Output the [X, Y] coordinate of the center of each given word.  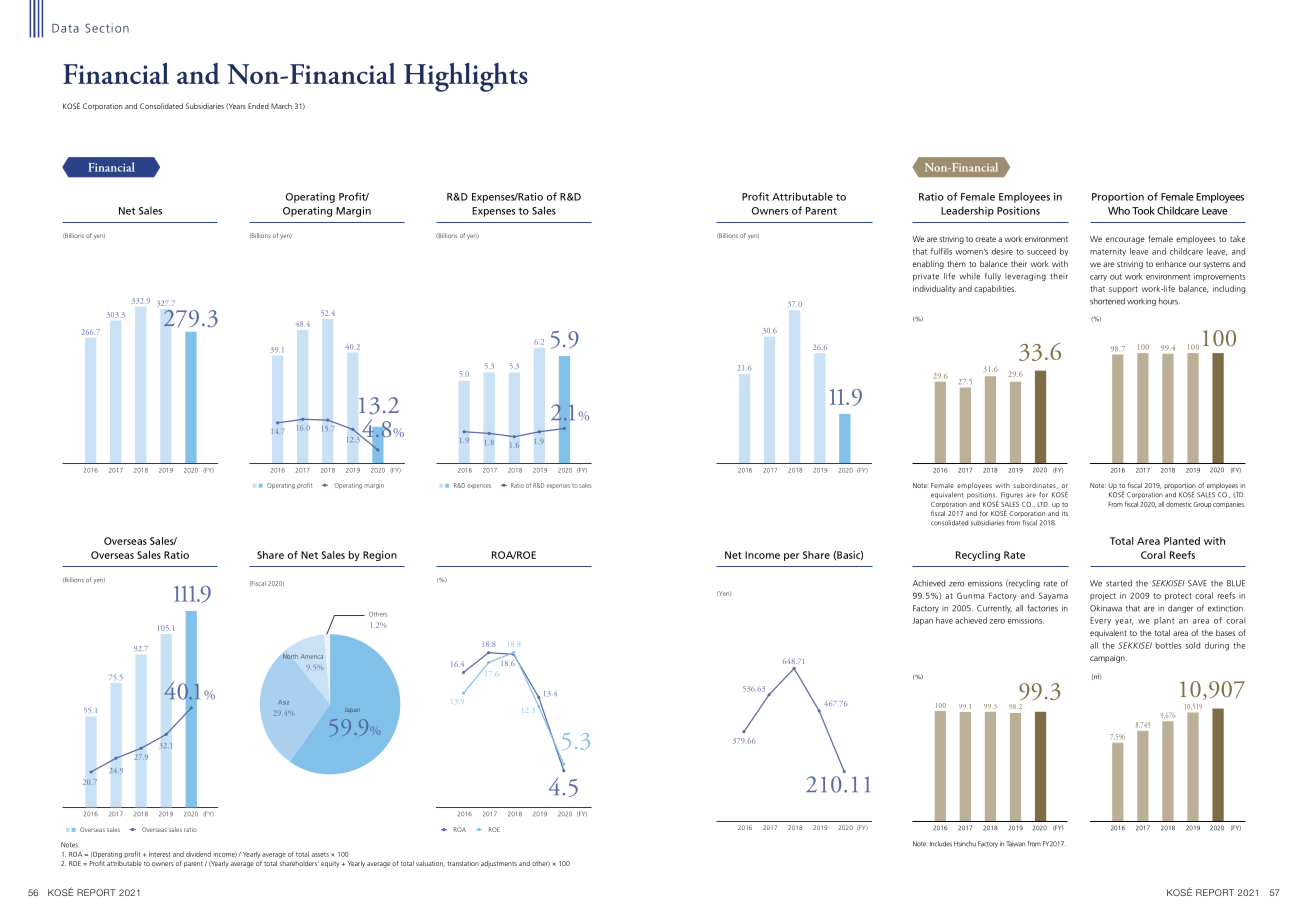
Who [1119, 210]
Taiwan [1015, 844]
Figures [1012, 495]
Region [380, 556]
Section [107, 28]
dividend [198, 854]
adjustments [499, 864]
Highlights [466, 77]
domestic [1179, 504]
